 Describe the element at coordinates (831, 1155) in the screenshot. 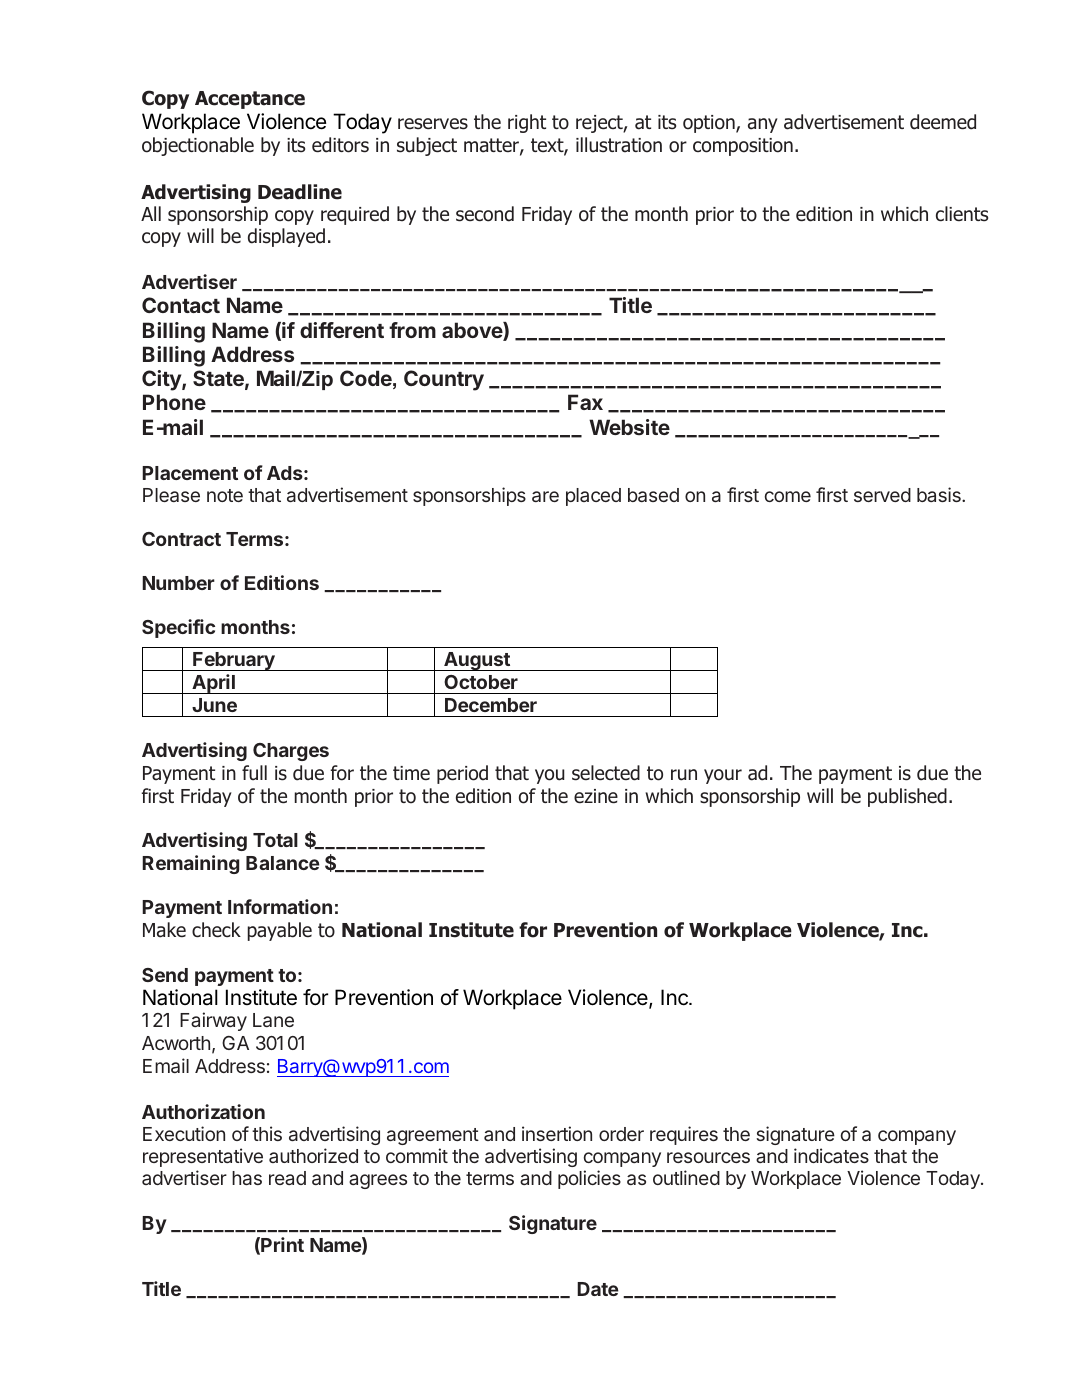

I see `indicates` at that location.
